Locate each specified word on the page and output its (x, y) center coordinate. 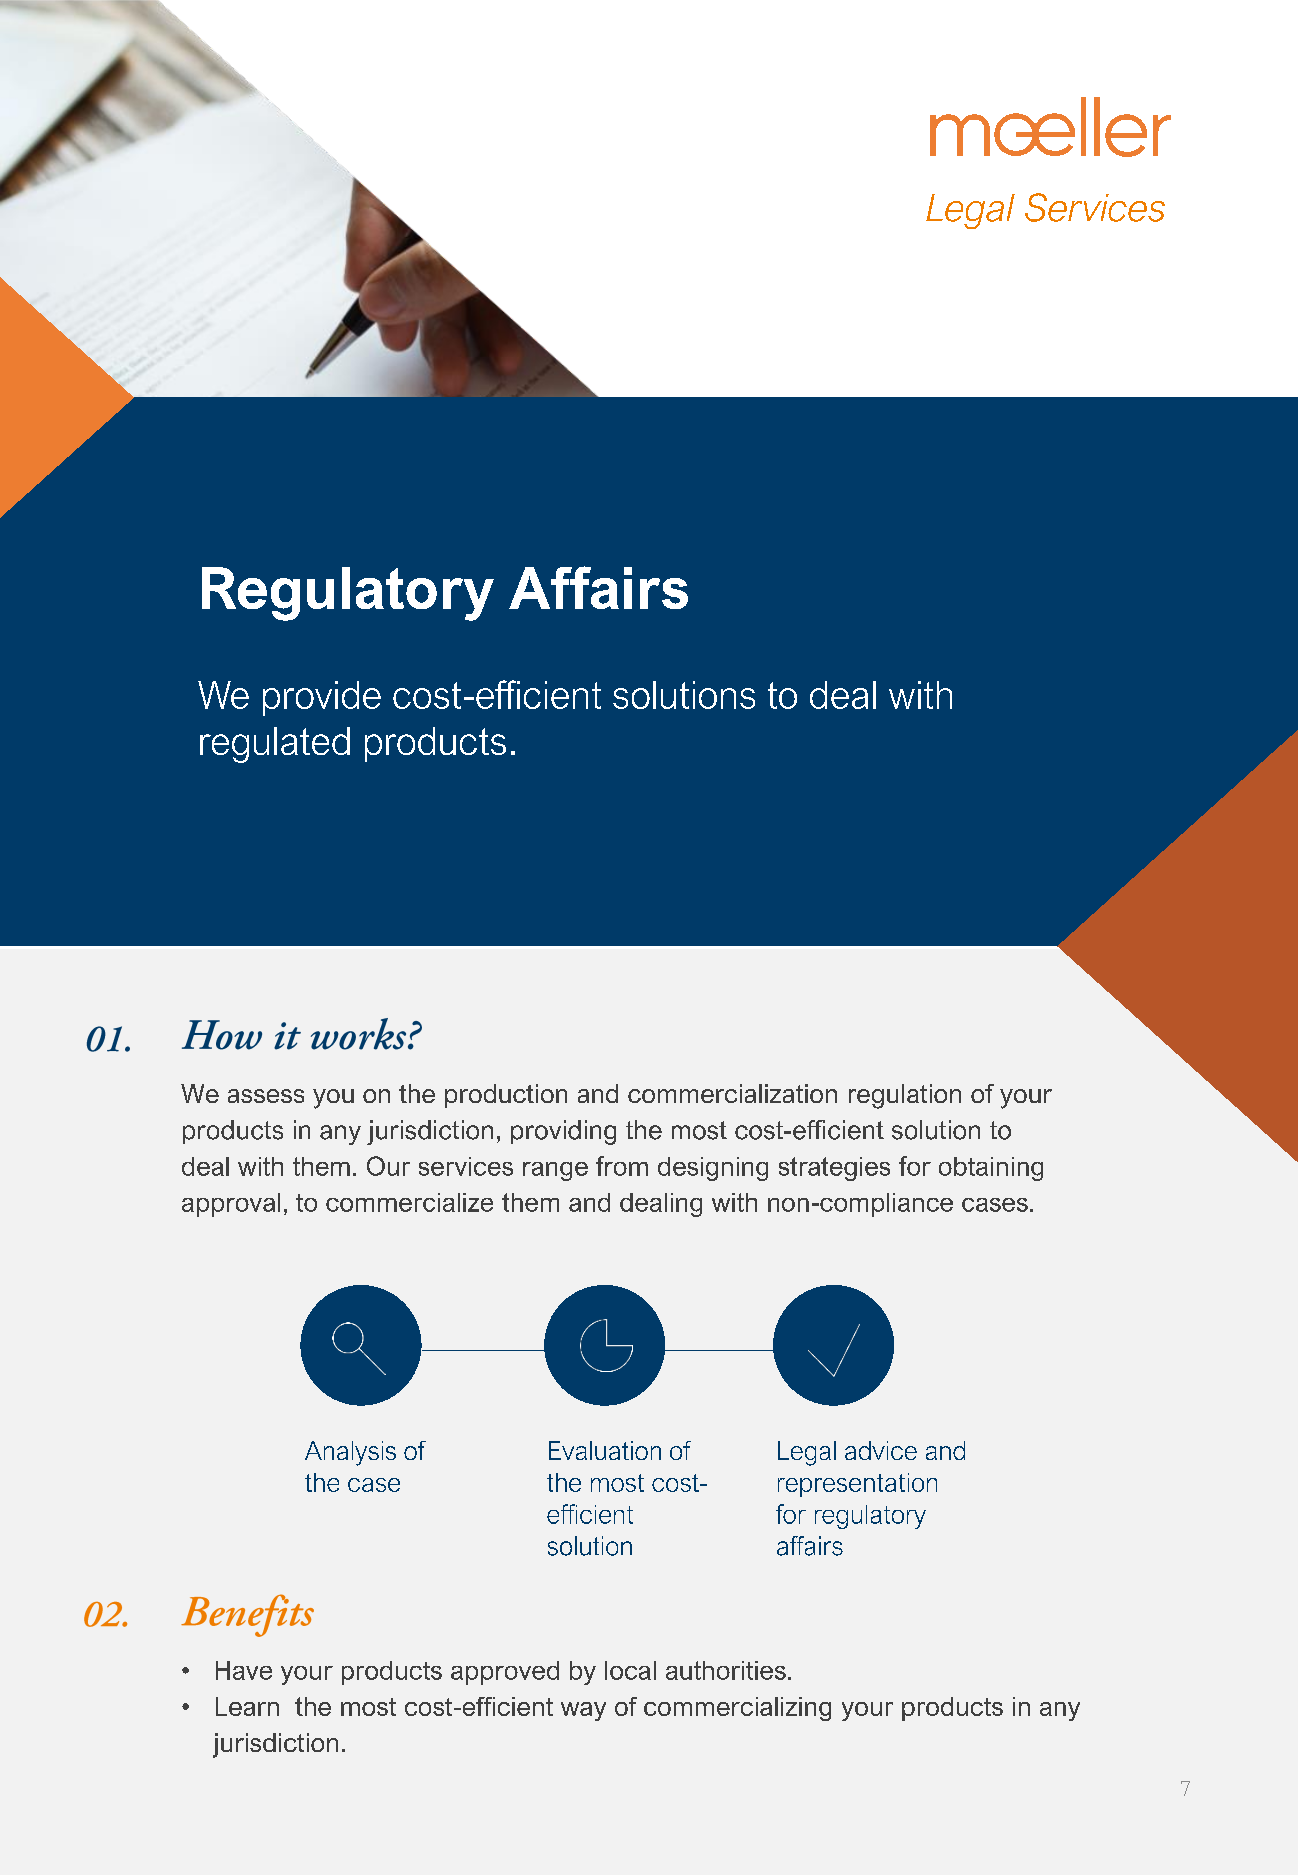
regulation (905, 1096)
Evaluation (605, 1450)
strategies (834, 1169)
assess (266, 1096)
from (622, 1166)
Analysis (350, 1453)
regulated (275, 745)
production (506, 1096)
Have (244, 1670)
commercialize (409, 1202)
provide (322, 698)
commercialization (732, 1093)
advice (881, 1450)
